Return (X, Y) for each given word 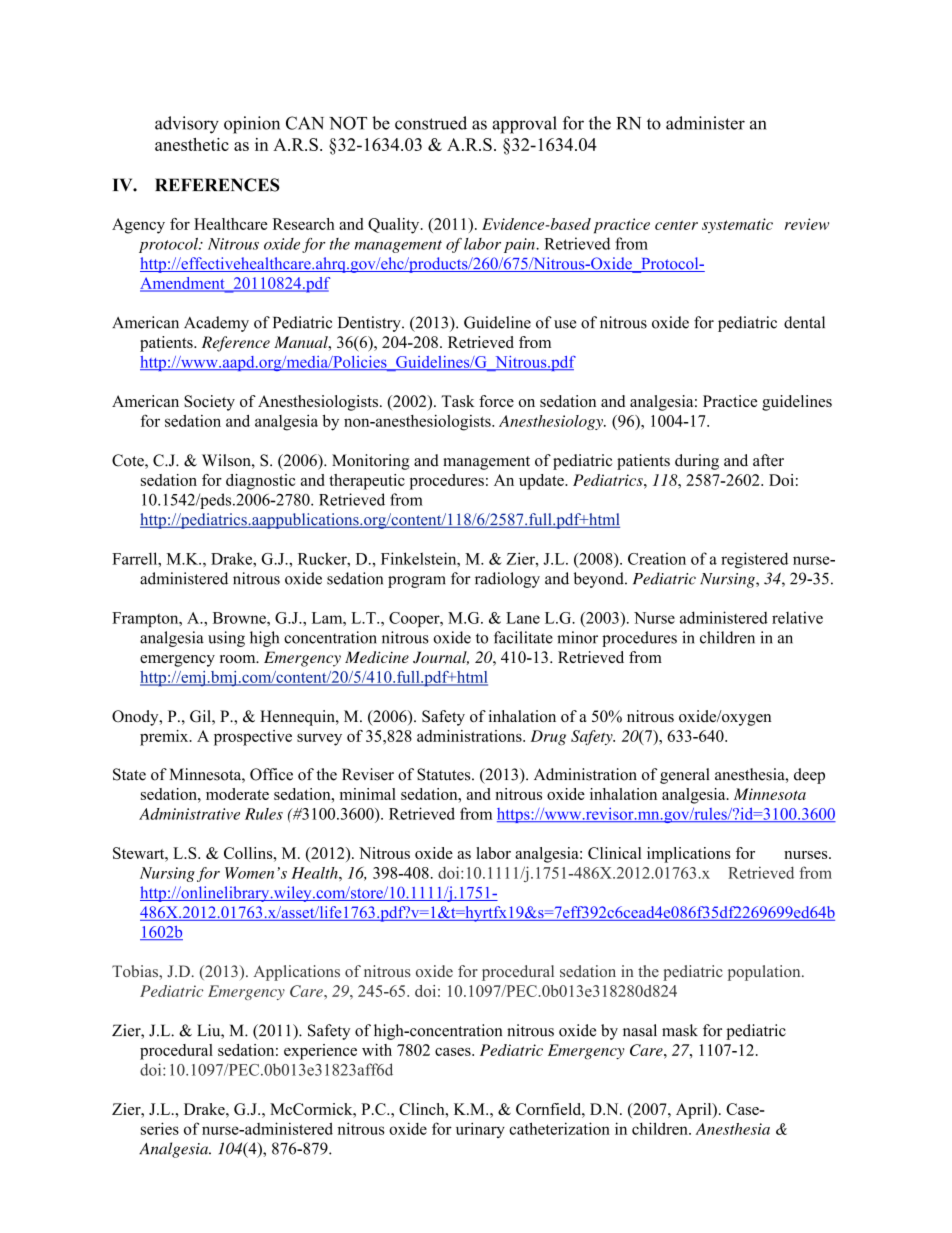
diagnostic (260, 482)
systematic (737, 225)
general (685, 776)
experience (320, 1052)
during (697, 462)
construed (431, 123)
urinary (480, 1130)
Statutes (445, 774)
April (695, 1111)
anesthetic (192, 144)
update (542, 482)
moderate (237, 794)
